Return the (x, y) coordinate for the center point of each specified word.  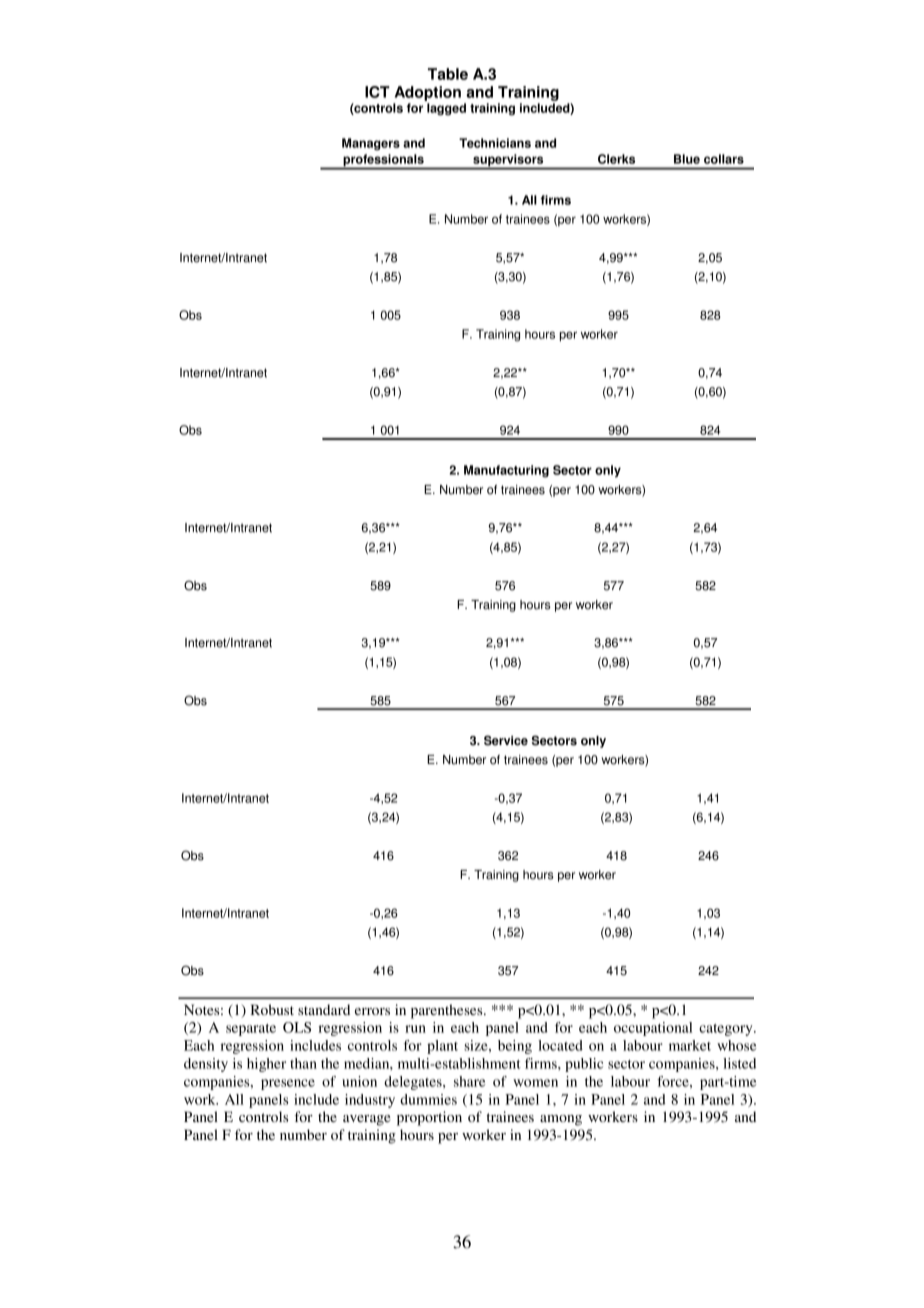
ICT (377, 92)
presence (288, 1084)
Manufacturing (506, 471)
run (415, 1029)
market (690, 1045)
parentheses (448, 1011)
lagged (446, 109)
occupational (653, 1029)
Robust (272, 1009)
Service (506, 740)
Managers (371, 144)
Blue (687, 159)
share (469, 1081)
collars (724, 159)
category (727, 1030)
